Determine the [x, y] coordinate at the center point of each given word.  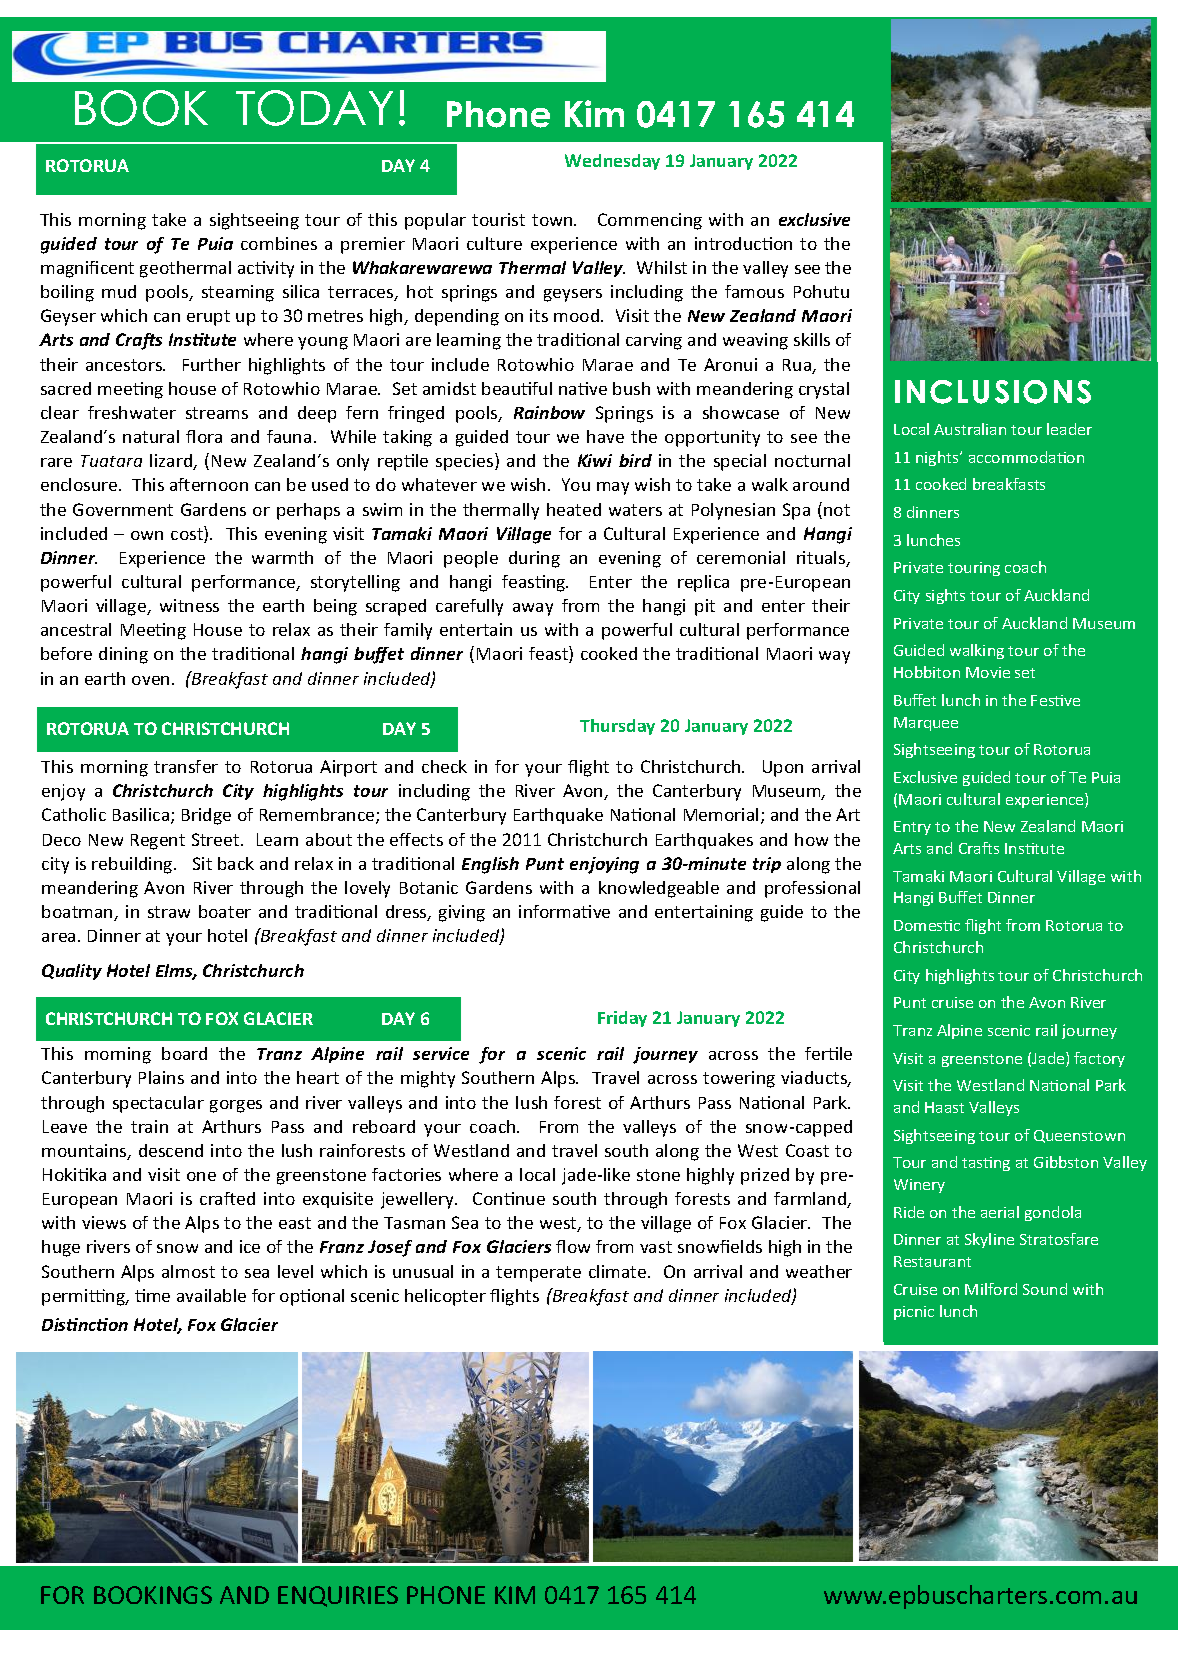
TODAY [314, 108]
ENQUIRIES [338, 1596]
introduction [743, 243]
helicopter [445, 1297]
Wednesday [612, 162]
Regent [158, 842]
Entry [912, 828]
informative [564, 911]
